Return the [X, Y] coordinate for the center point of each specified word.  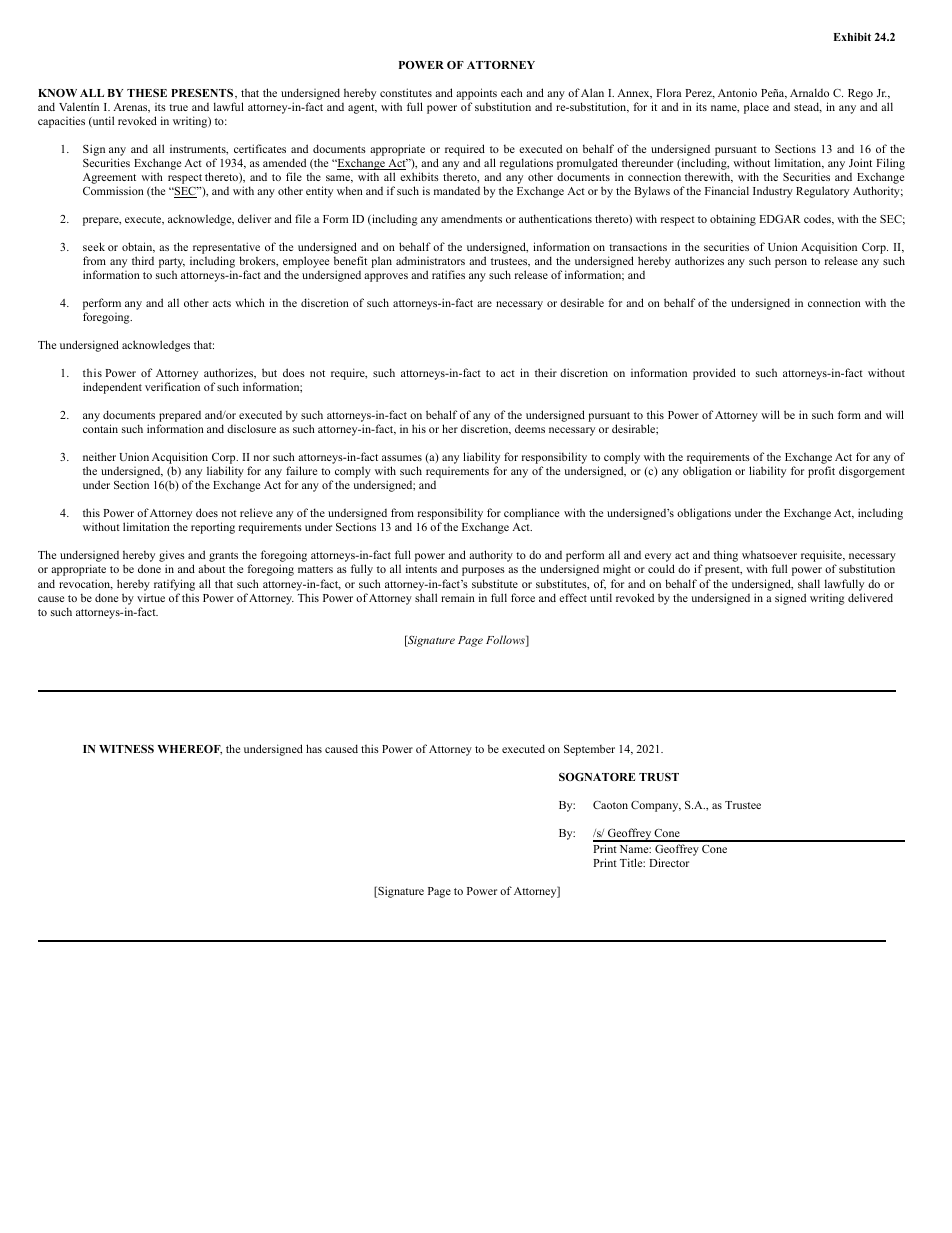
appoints [476, 95]
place [756, 108]
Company [656, 806]
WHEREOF [189, 750]
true [178, 107]
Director [669, 862]
